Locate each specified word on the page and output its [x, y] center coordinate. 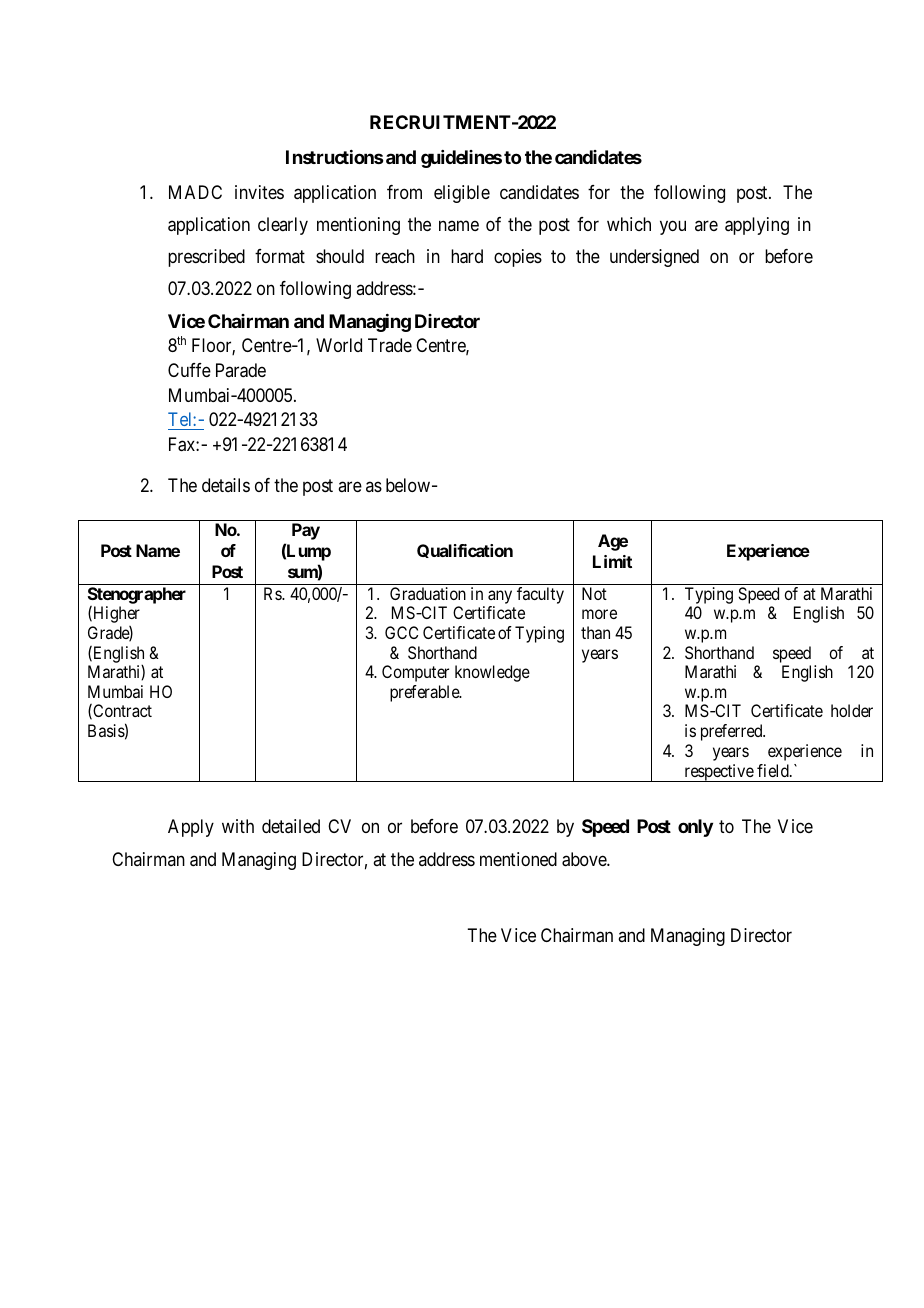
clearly [283, 226]
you [673, 228]
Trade [390, 345]
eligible [462, 194]
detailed [291, 826]
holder [852, 710]
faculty [540, 595]
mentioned [518, 859]
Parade [241, 370]
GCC [401, 632]
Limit [612, 561]
